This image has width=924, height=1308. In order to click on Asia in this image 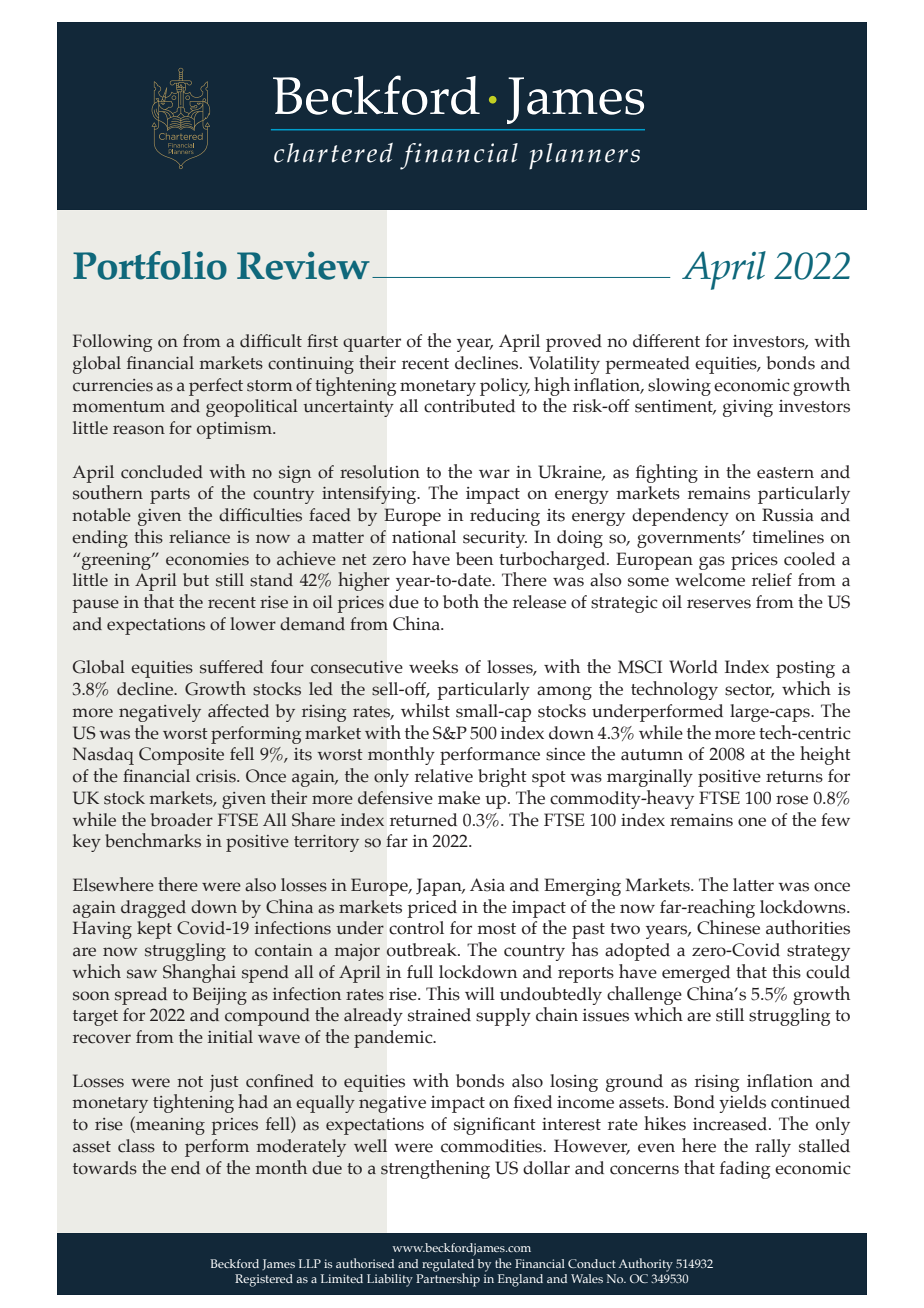, I will do `click(487, 885)`.
